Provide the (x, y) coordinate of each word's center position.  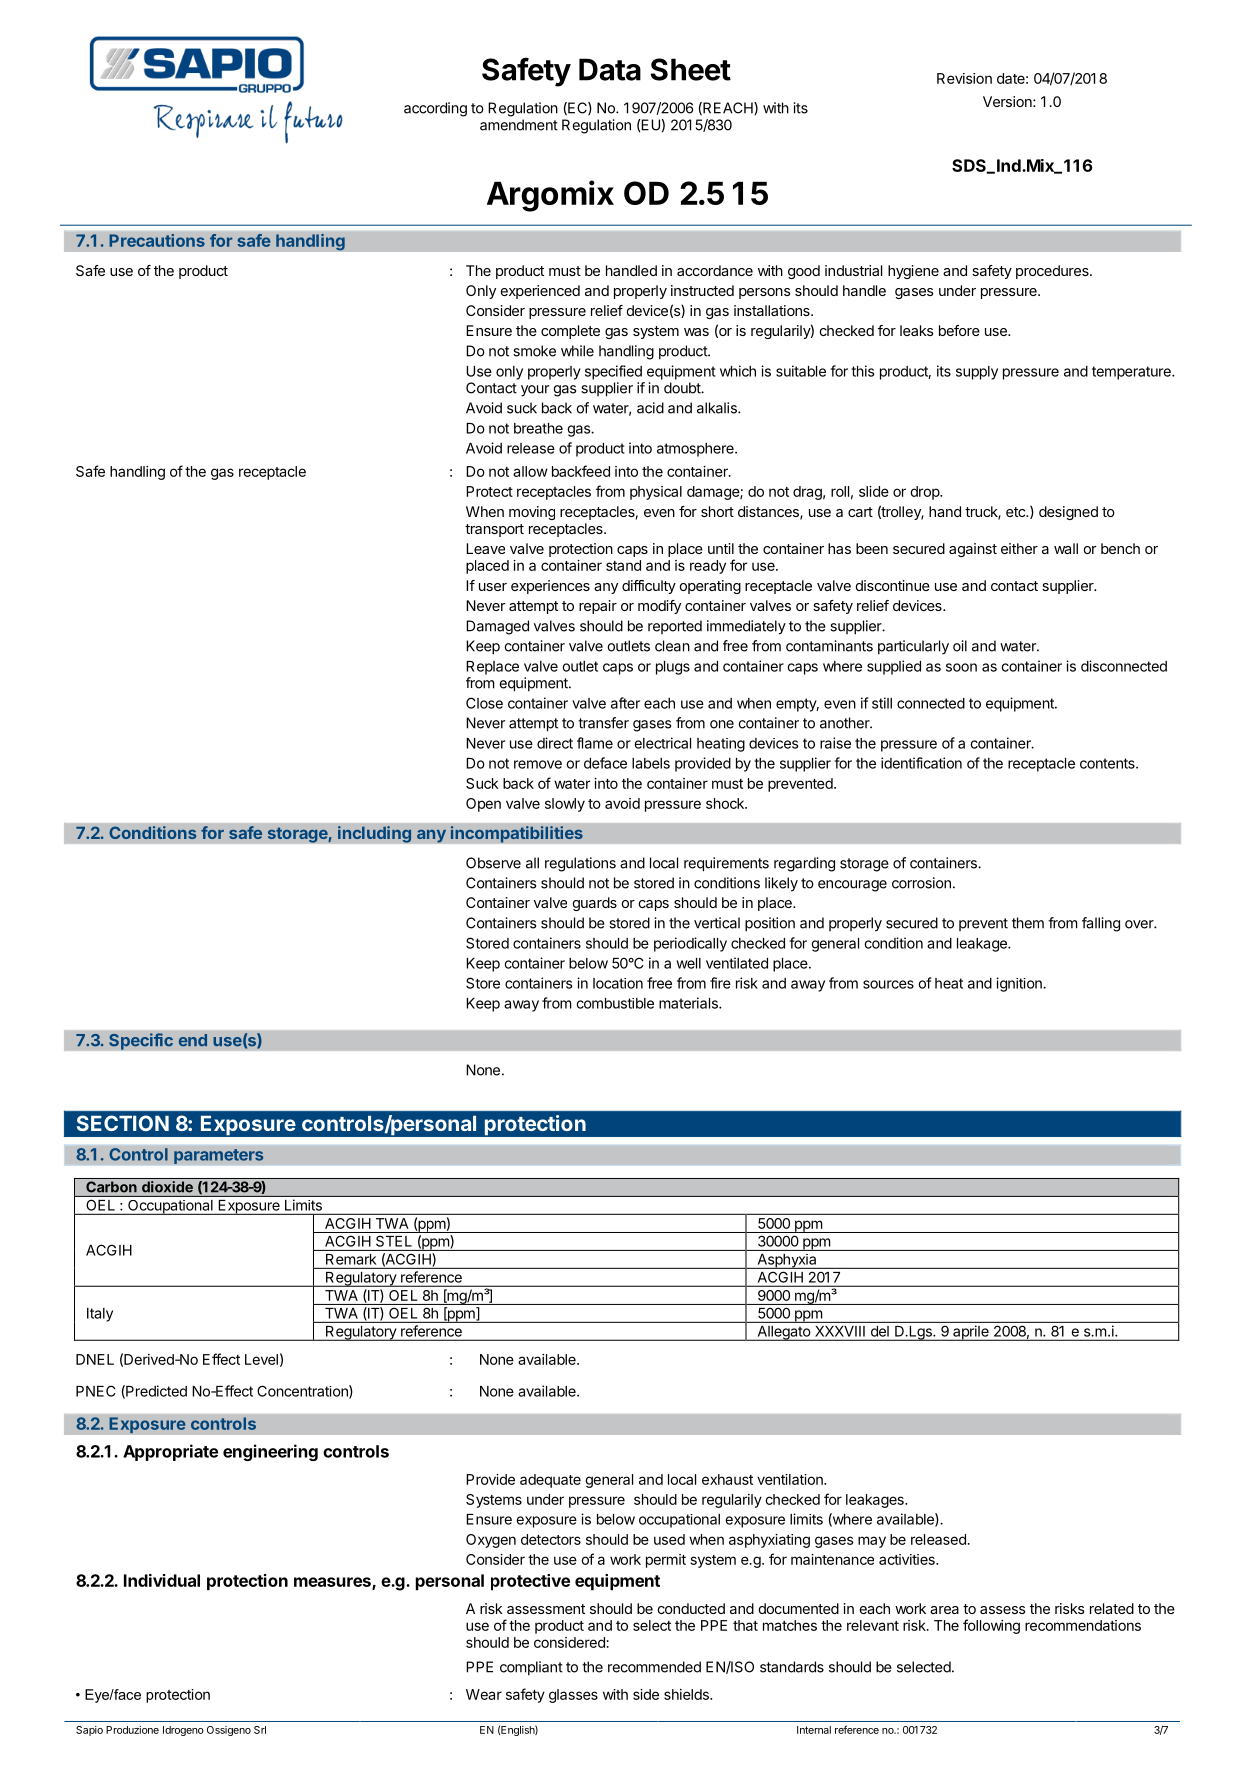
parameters (219, 1156)
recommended (654, 1667)
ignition (1020, 984)
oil (960, 646)
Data (610, 69)
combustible (615, 1003)
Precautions (157, 240)
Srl (260, 1730)
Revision (964, 78)
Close (484, 703)
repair (598, 607)
